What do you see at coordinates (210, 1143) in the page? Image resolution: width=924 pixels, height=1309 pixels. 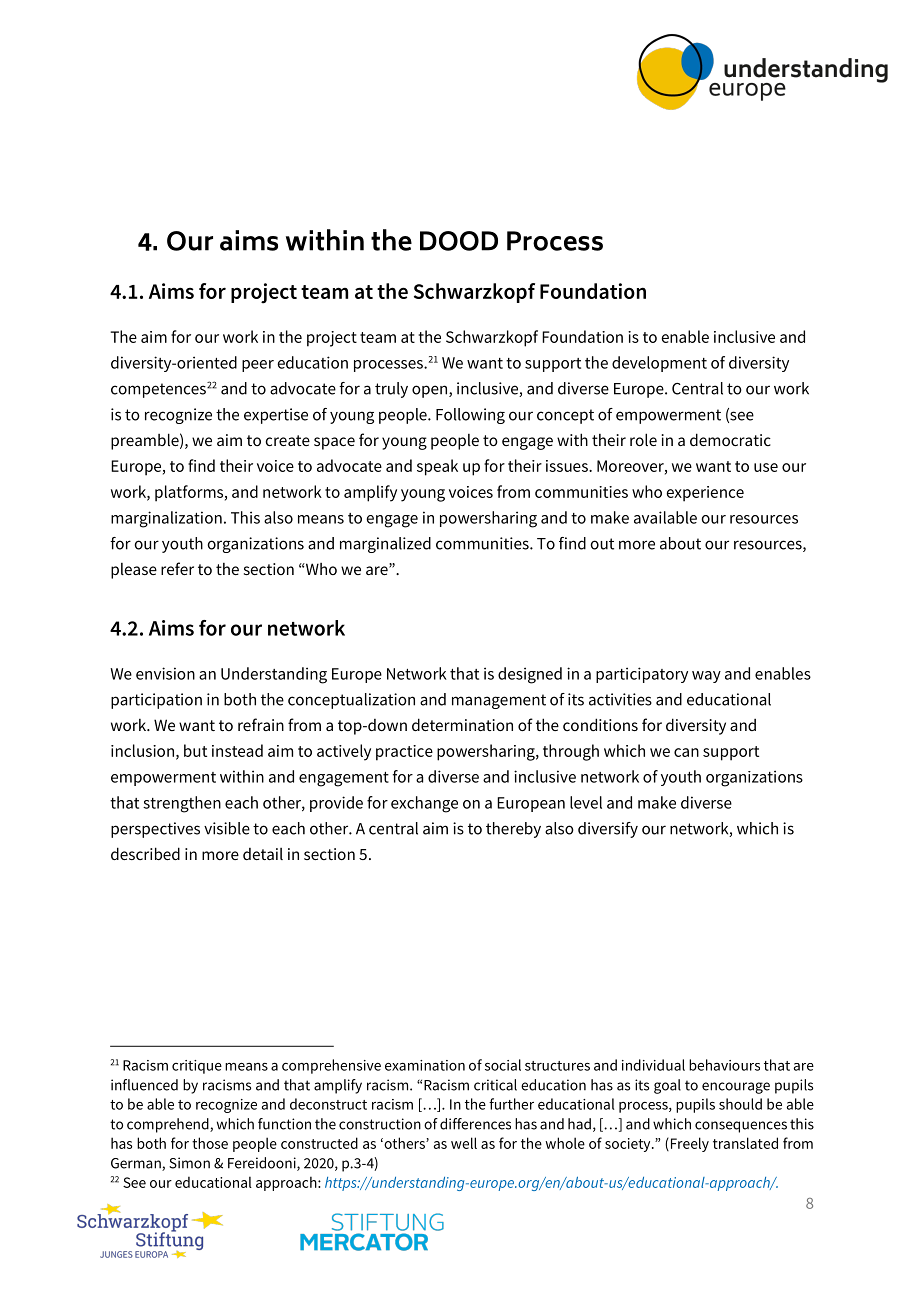 I see `those` at bounding box center [210, 1143].
